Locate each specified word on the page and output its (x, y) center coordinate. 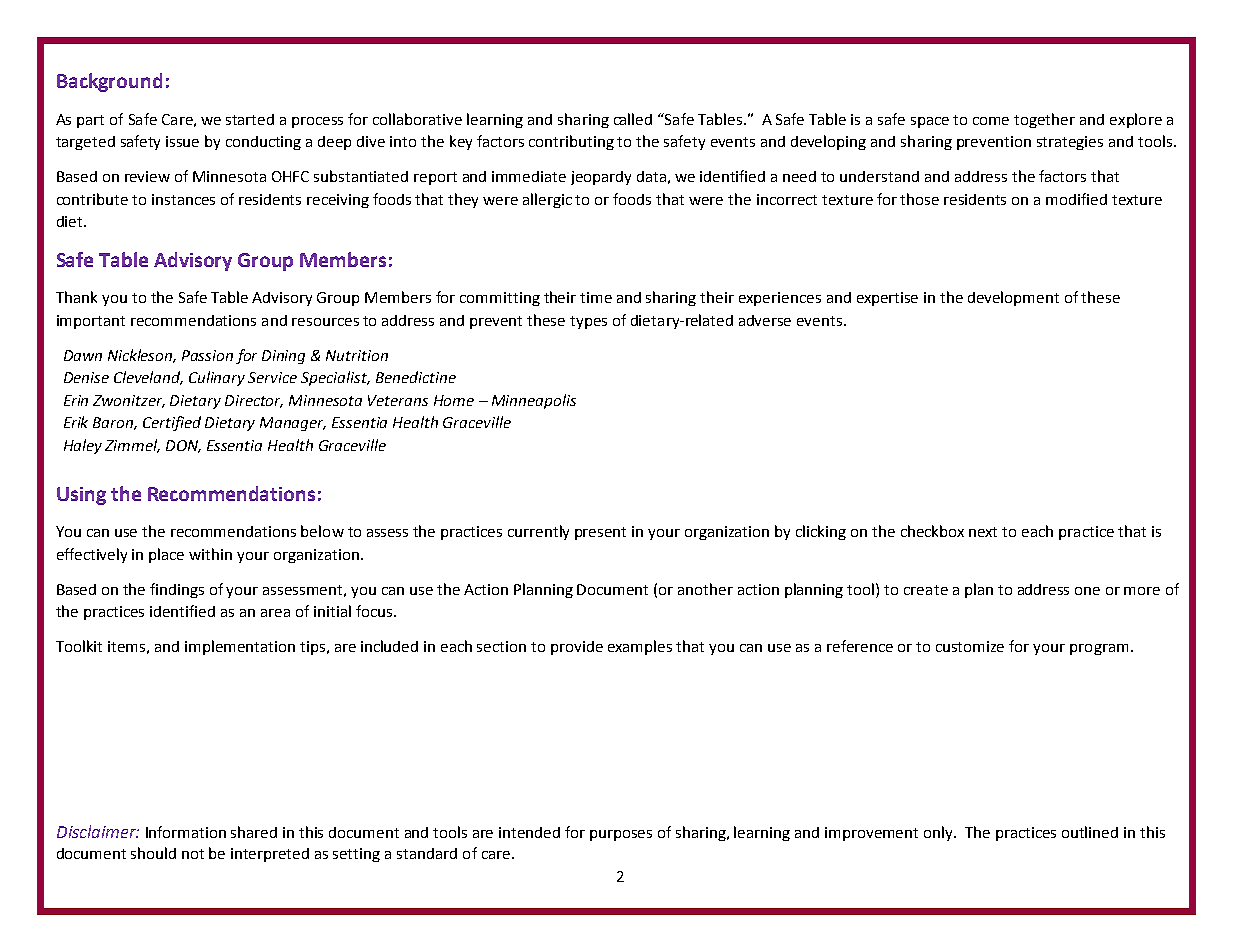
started (250, 119)
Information (186, 832)
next (983, 532)
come (991, 121)
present (600, 533)
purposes (621, 835)
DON (183, 446)
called (633, 119)
